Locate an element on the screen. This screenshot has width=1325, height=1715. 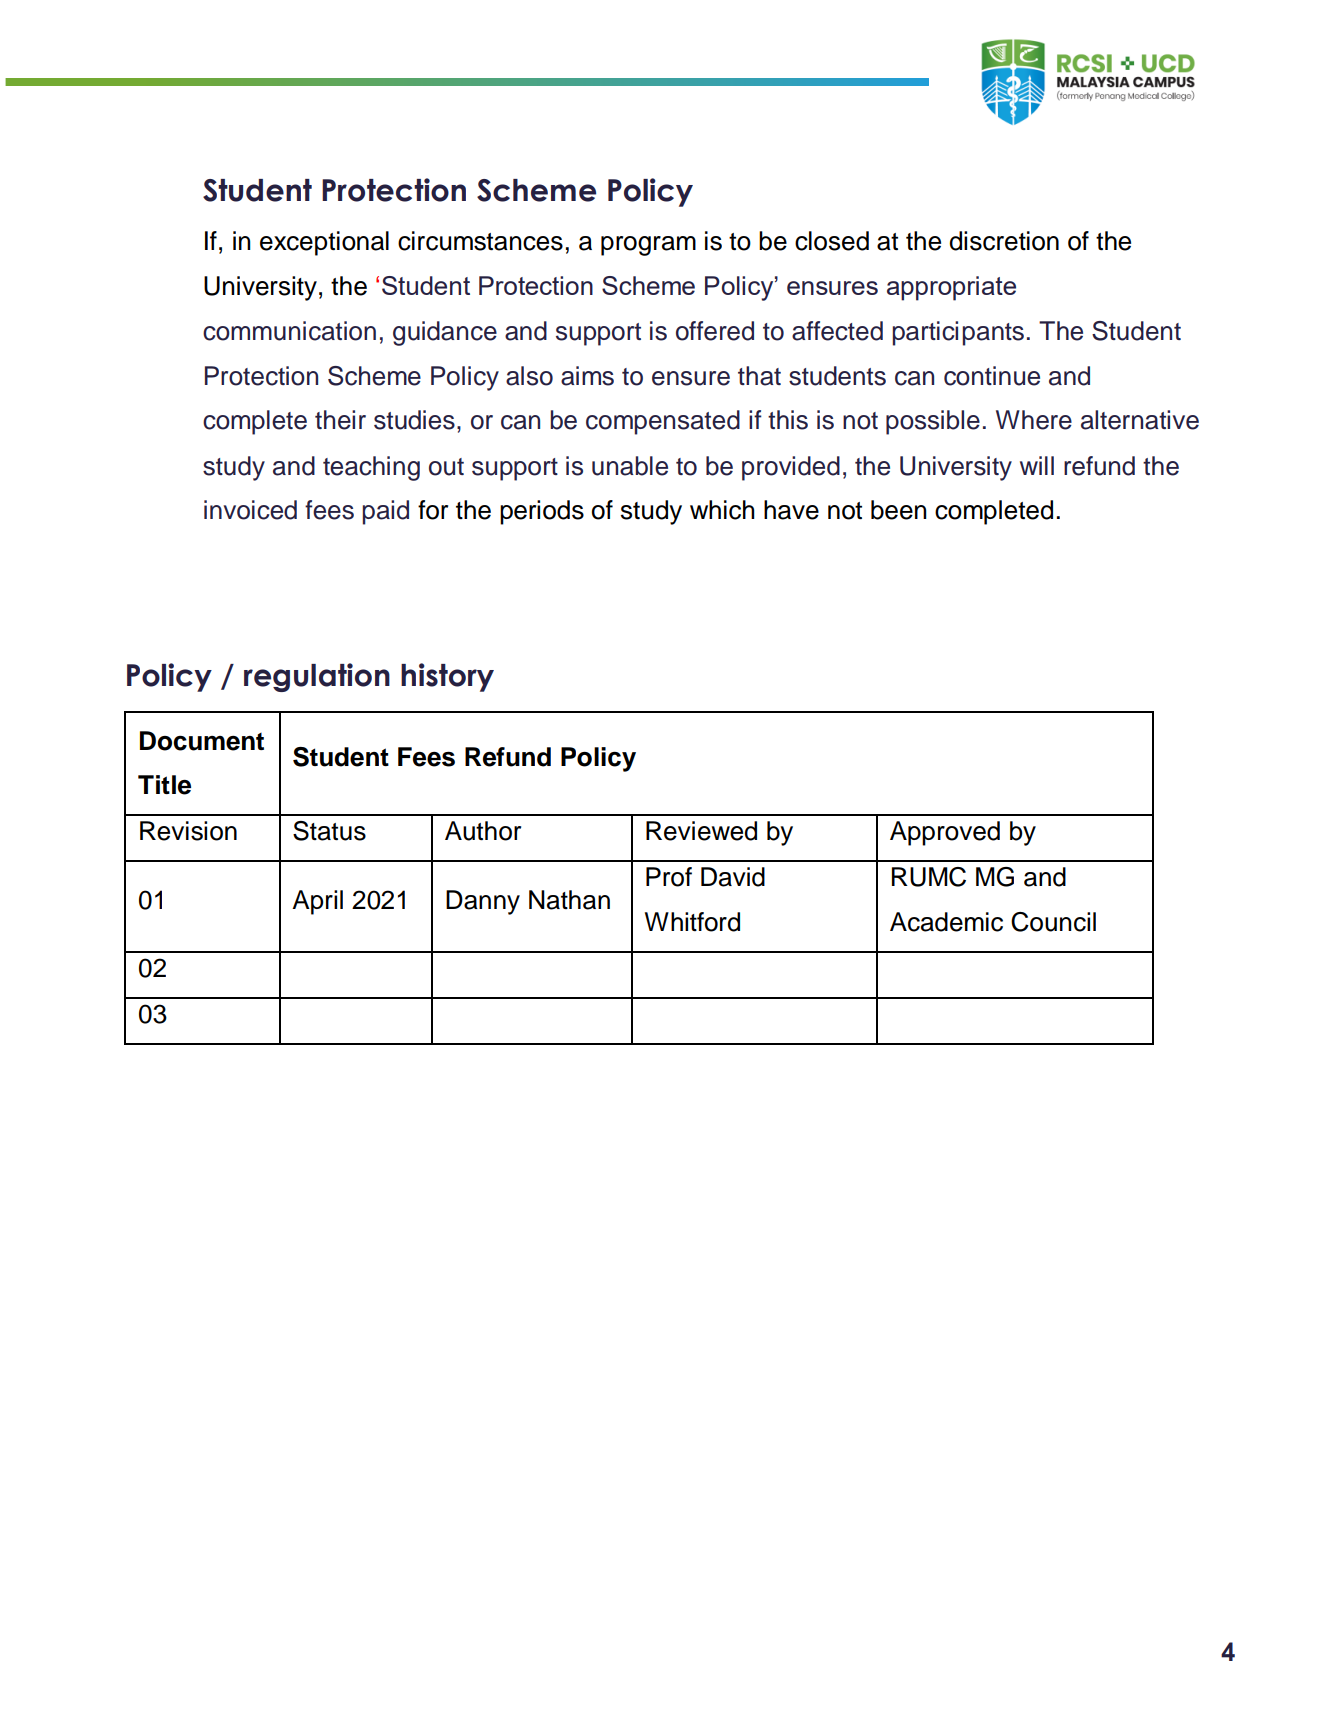
regulation is located at coordinates (317, 677).
